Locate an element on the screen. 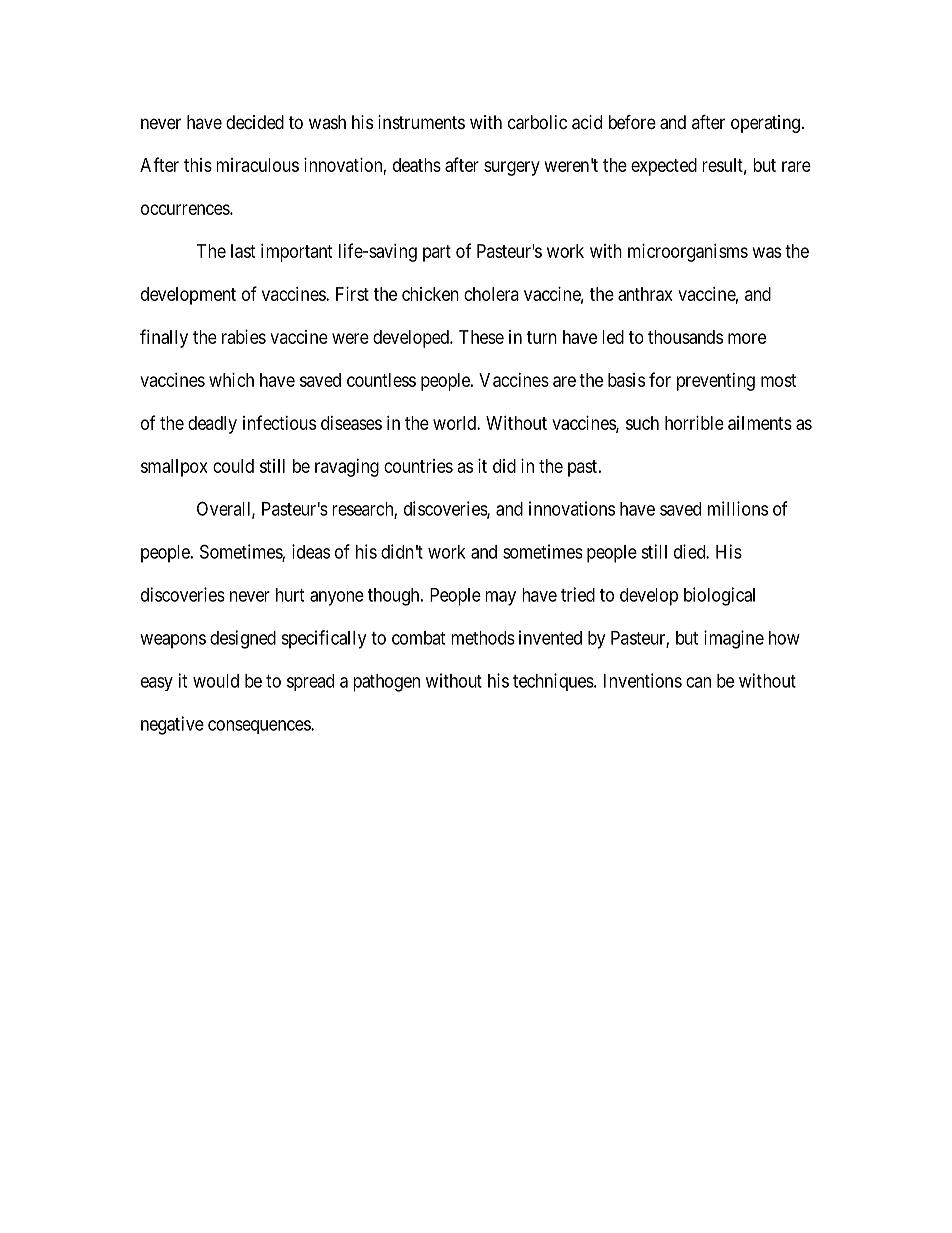  hurt is located at coordinates (290, 595).
